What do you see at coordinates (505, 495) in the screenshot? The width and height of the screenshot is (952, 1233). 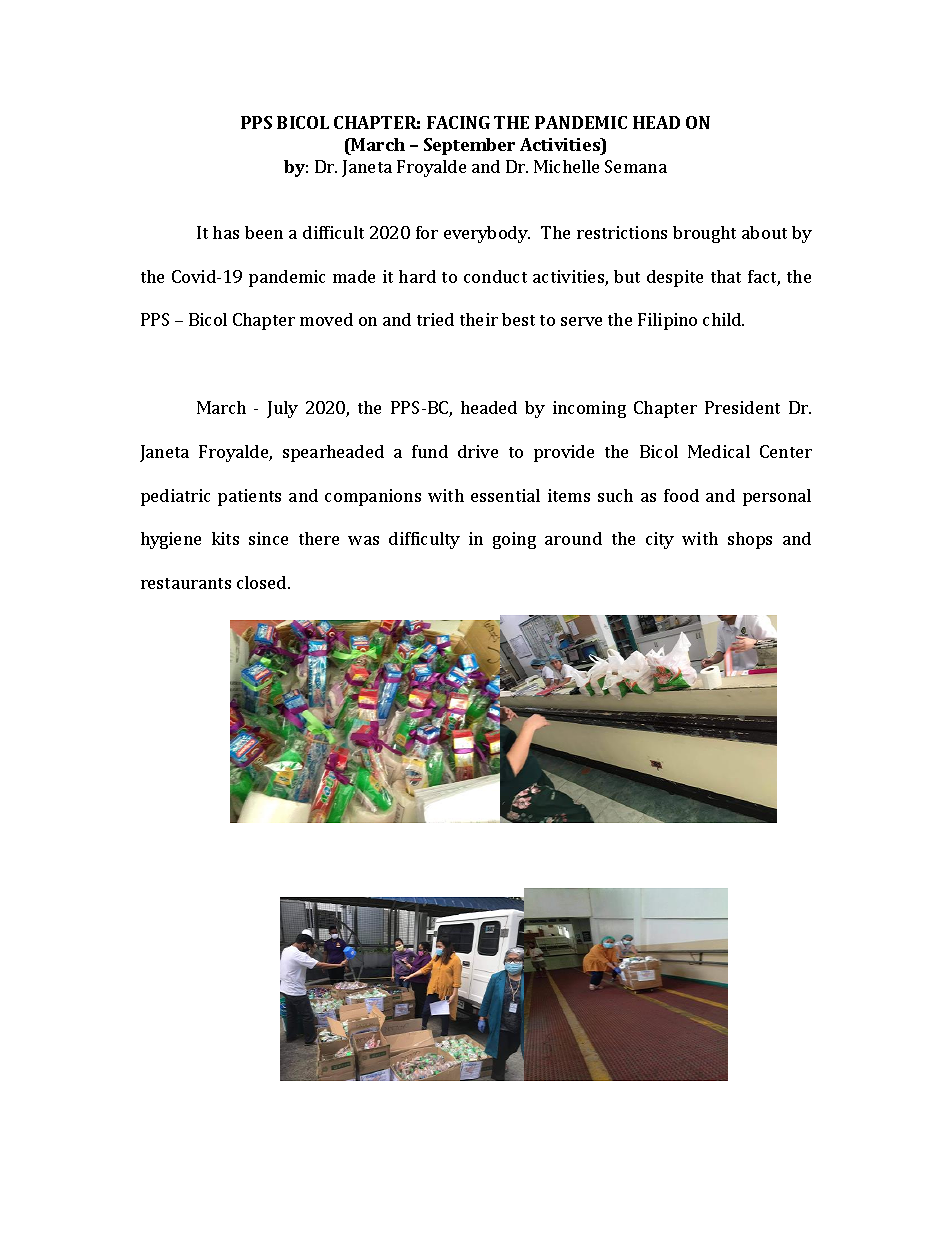 I see `essential` at bounding box center [505, 495].
